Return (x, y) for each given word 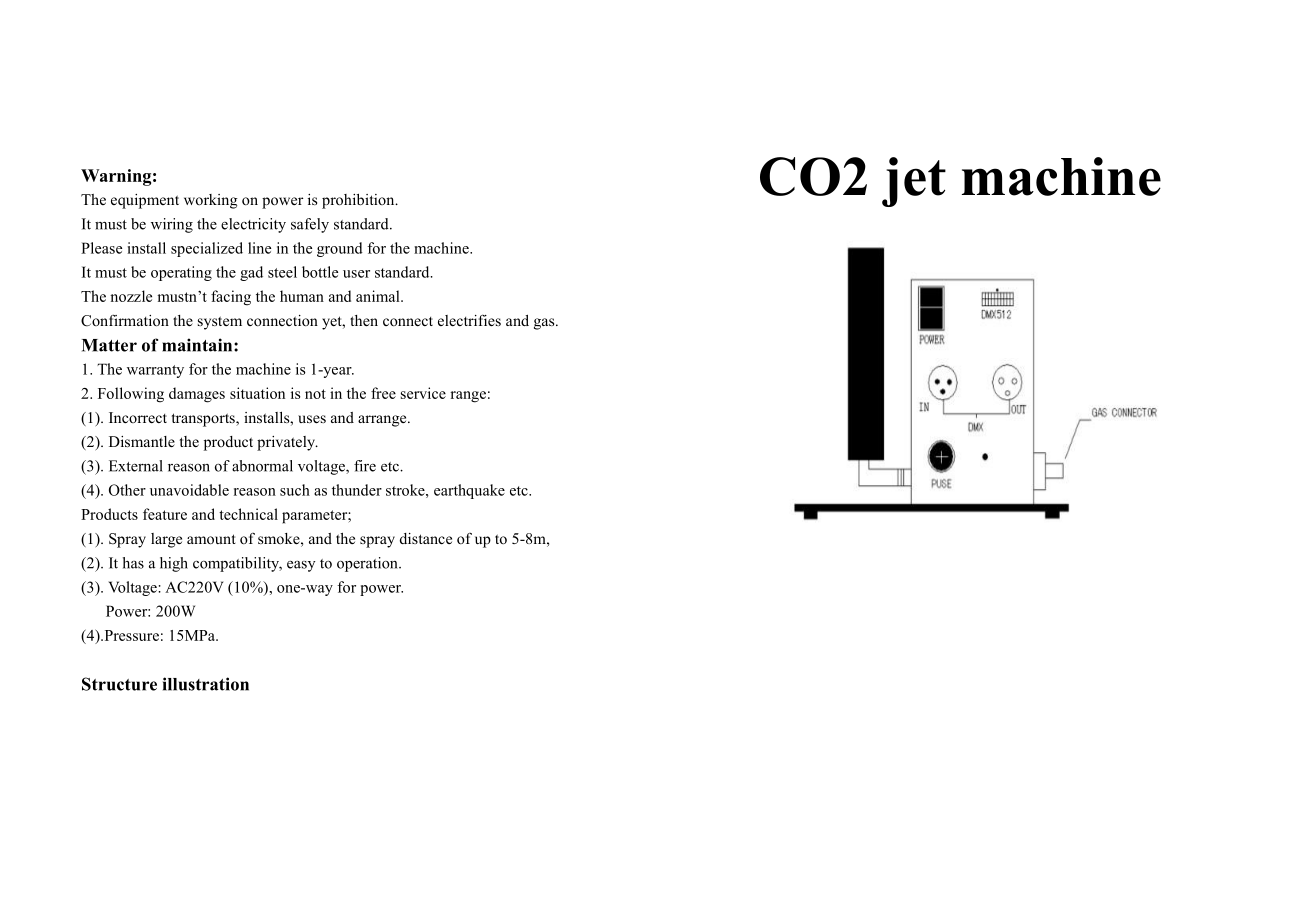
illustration (206, 684)
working (211, 201)
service (423, 393)
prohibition (359, 201)
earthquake (469, 491)
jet (914, 182)
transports (204, 420)
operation (368, 564)
